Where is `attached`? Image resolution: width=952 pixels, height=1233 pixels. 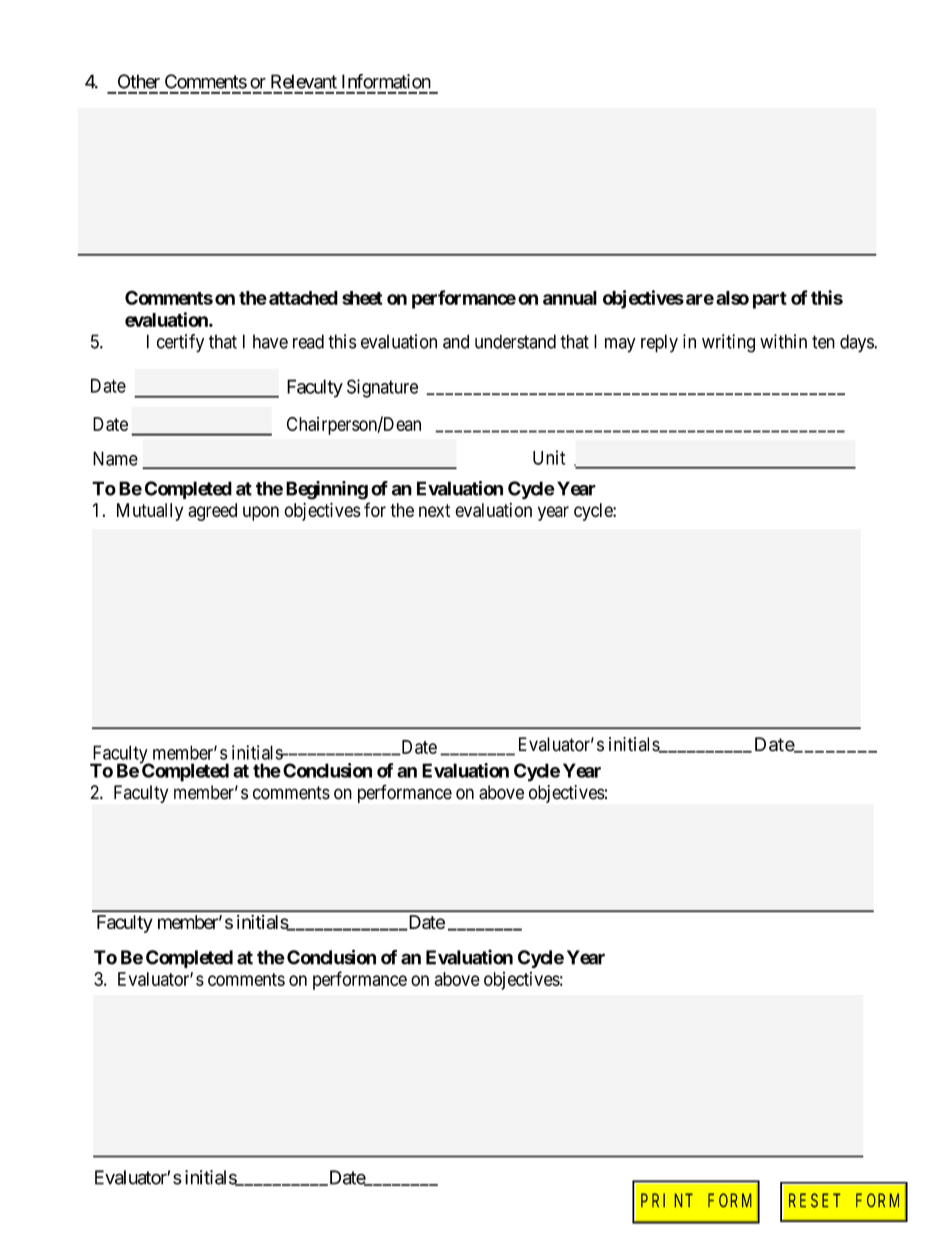 attached is located at coordinates (303, 298).
